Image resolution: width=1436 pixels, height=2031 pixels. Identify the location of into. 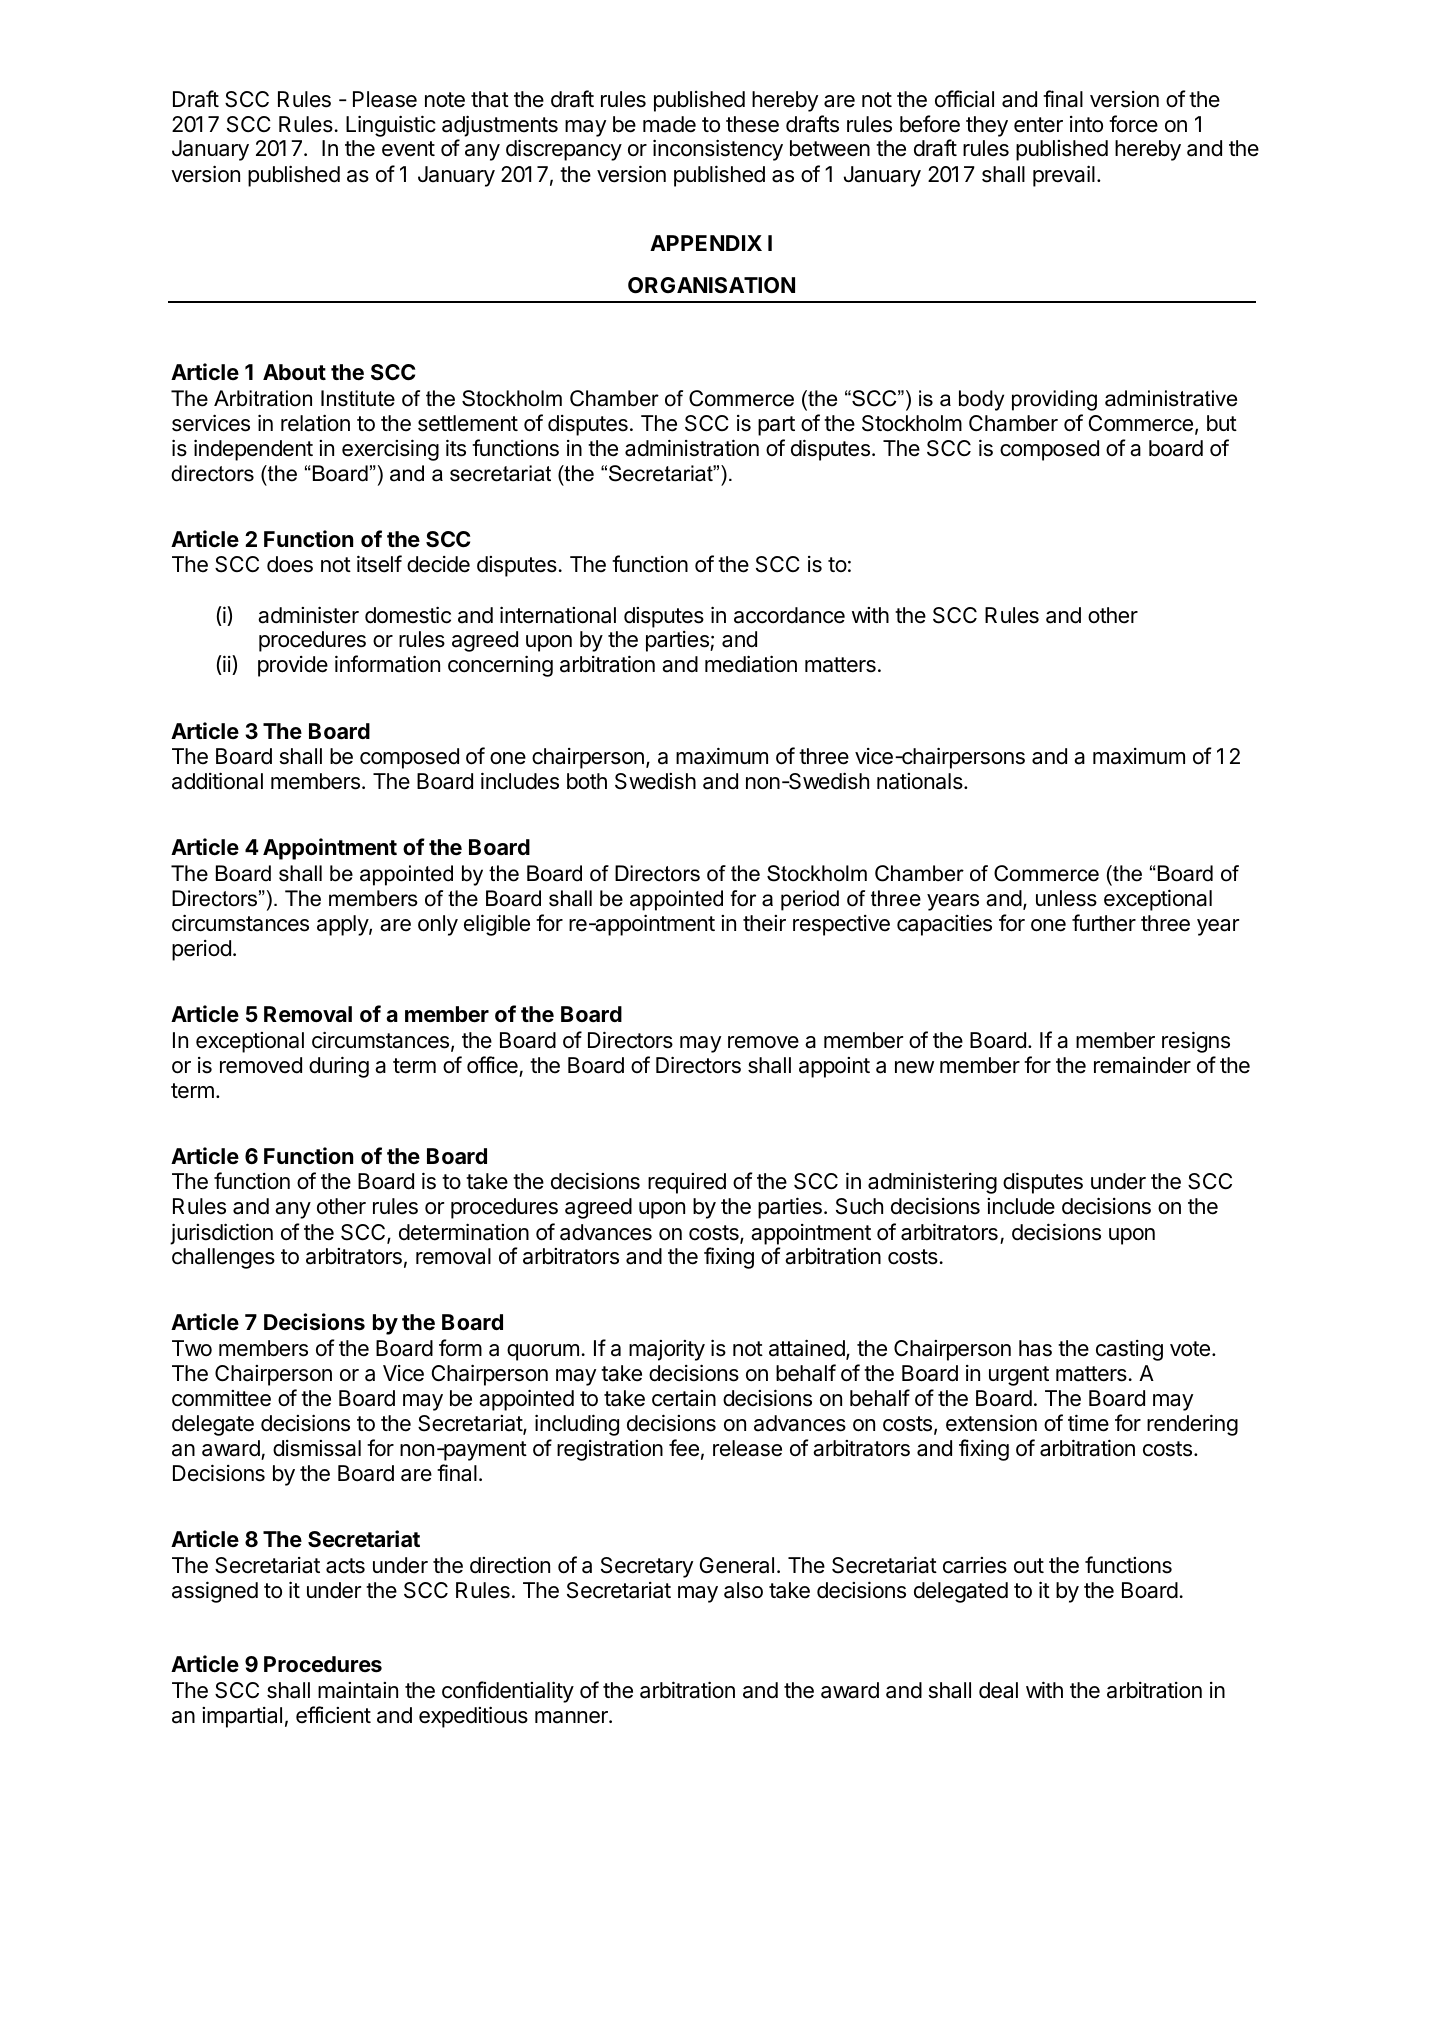
(1086, 124).
